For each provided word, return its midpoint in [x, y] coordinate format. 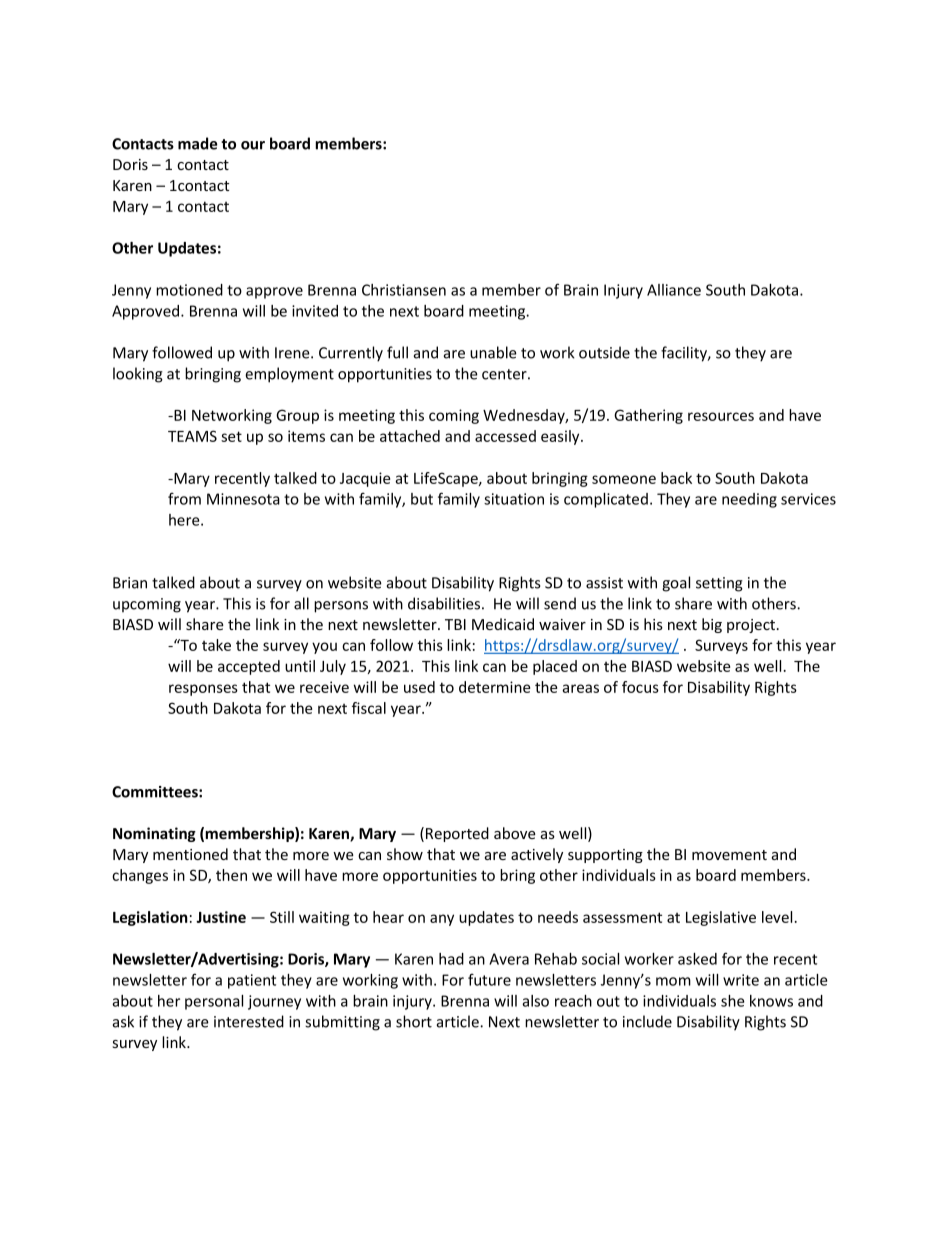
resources [721, 416]
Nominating [154, 834]
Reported [457, 834]
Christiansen [404, 290]
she [733, 1001]
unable [493, 352]
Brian [130, 583]
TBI [455, 624]
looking [138, 375]
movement [729, 855]
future [489, 979]
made [198, 143]
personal [214, 1002]
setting [719, 584]
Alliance [674, 290]
